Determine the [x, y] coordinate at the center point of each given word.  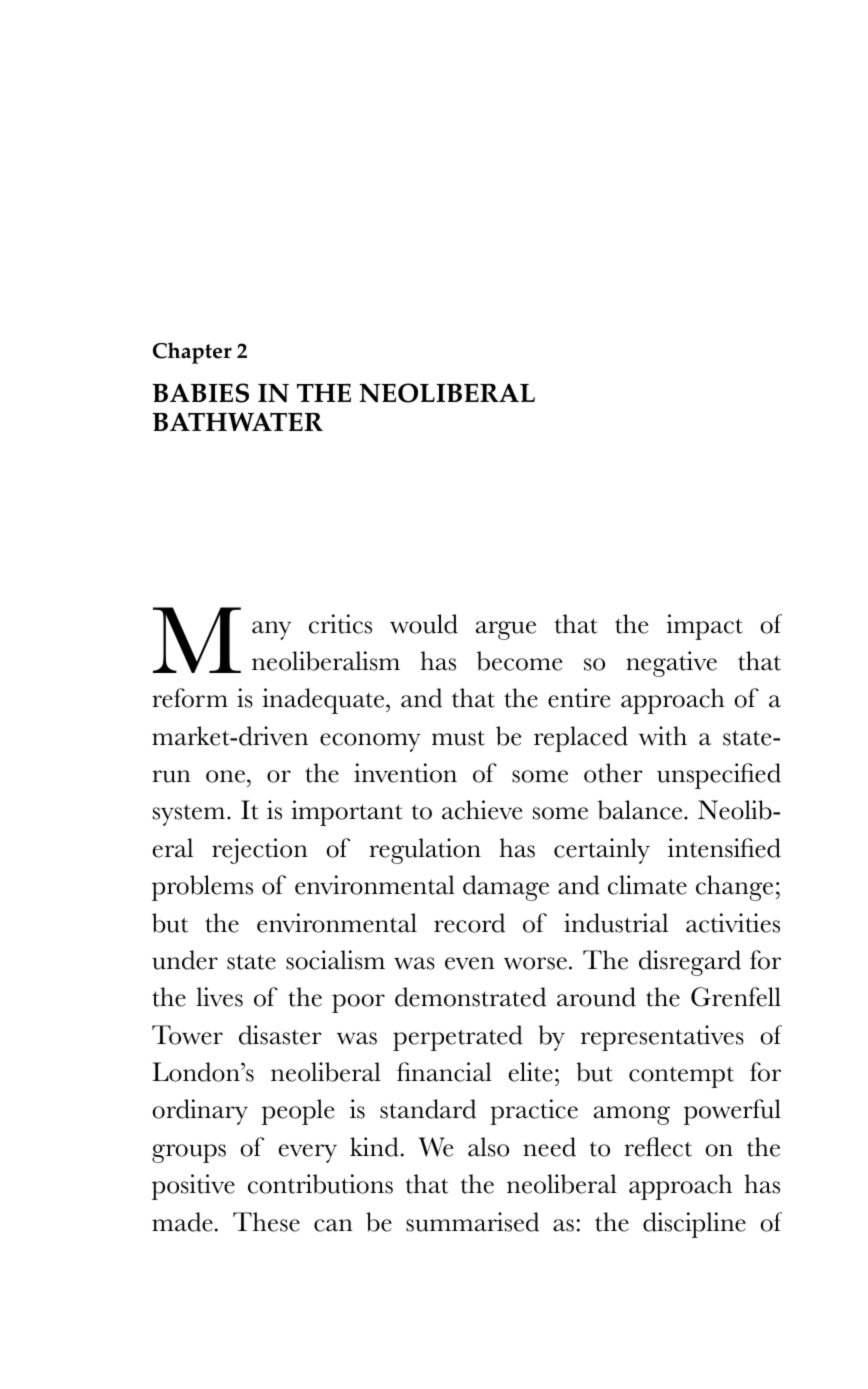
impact [704, 627]
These [266, 1222]
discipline [694, 1225]
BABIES [200, 393]
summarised [472, 1222]
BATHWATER [237, 421]
